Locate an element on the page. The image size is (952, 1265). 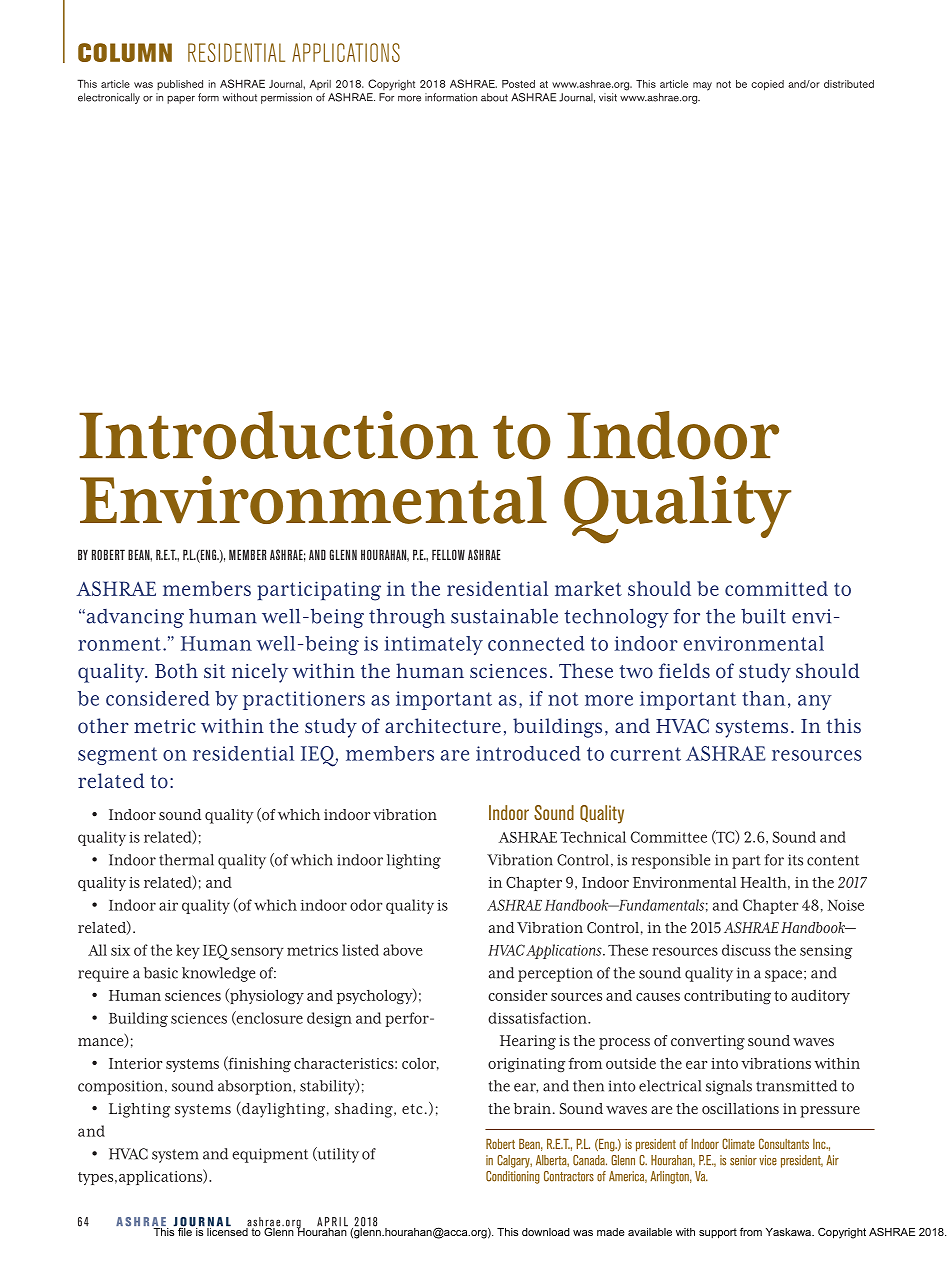
published is located at coordinates (180, 85).
